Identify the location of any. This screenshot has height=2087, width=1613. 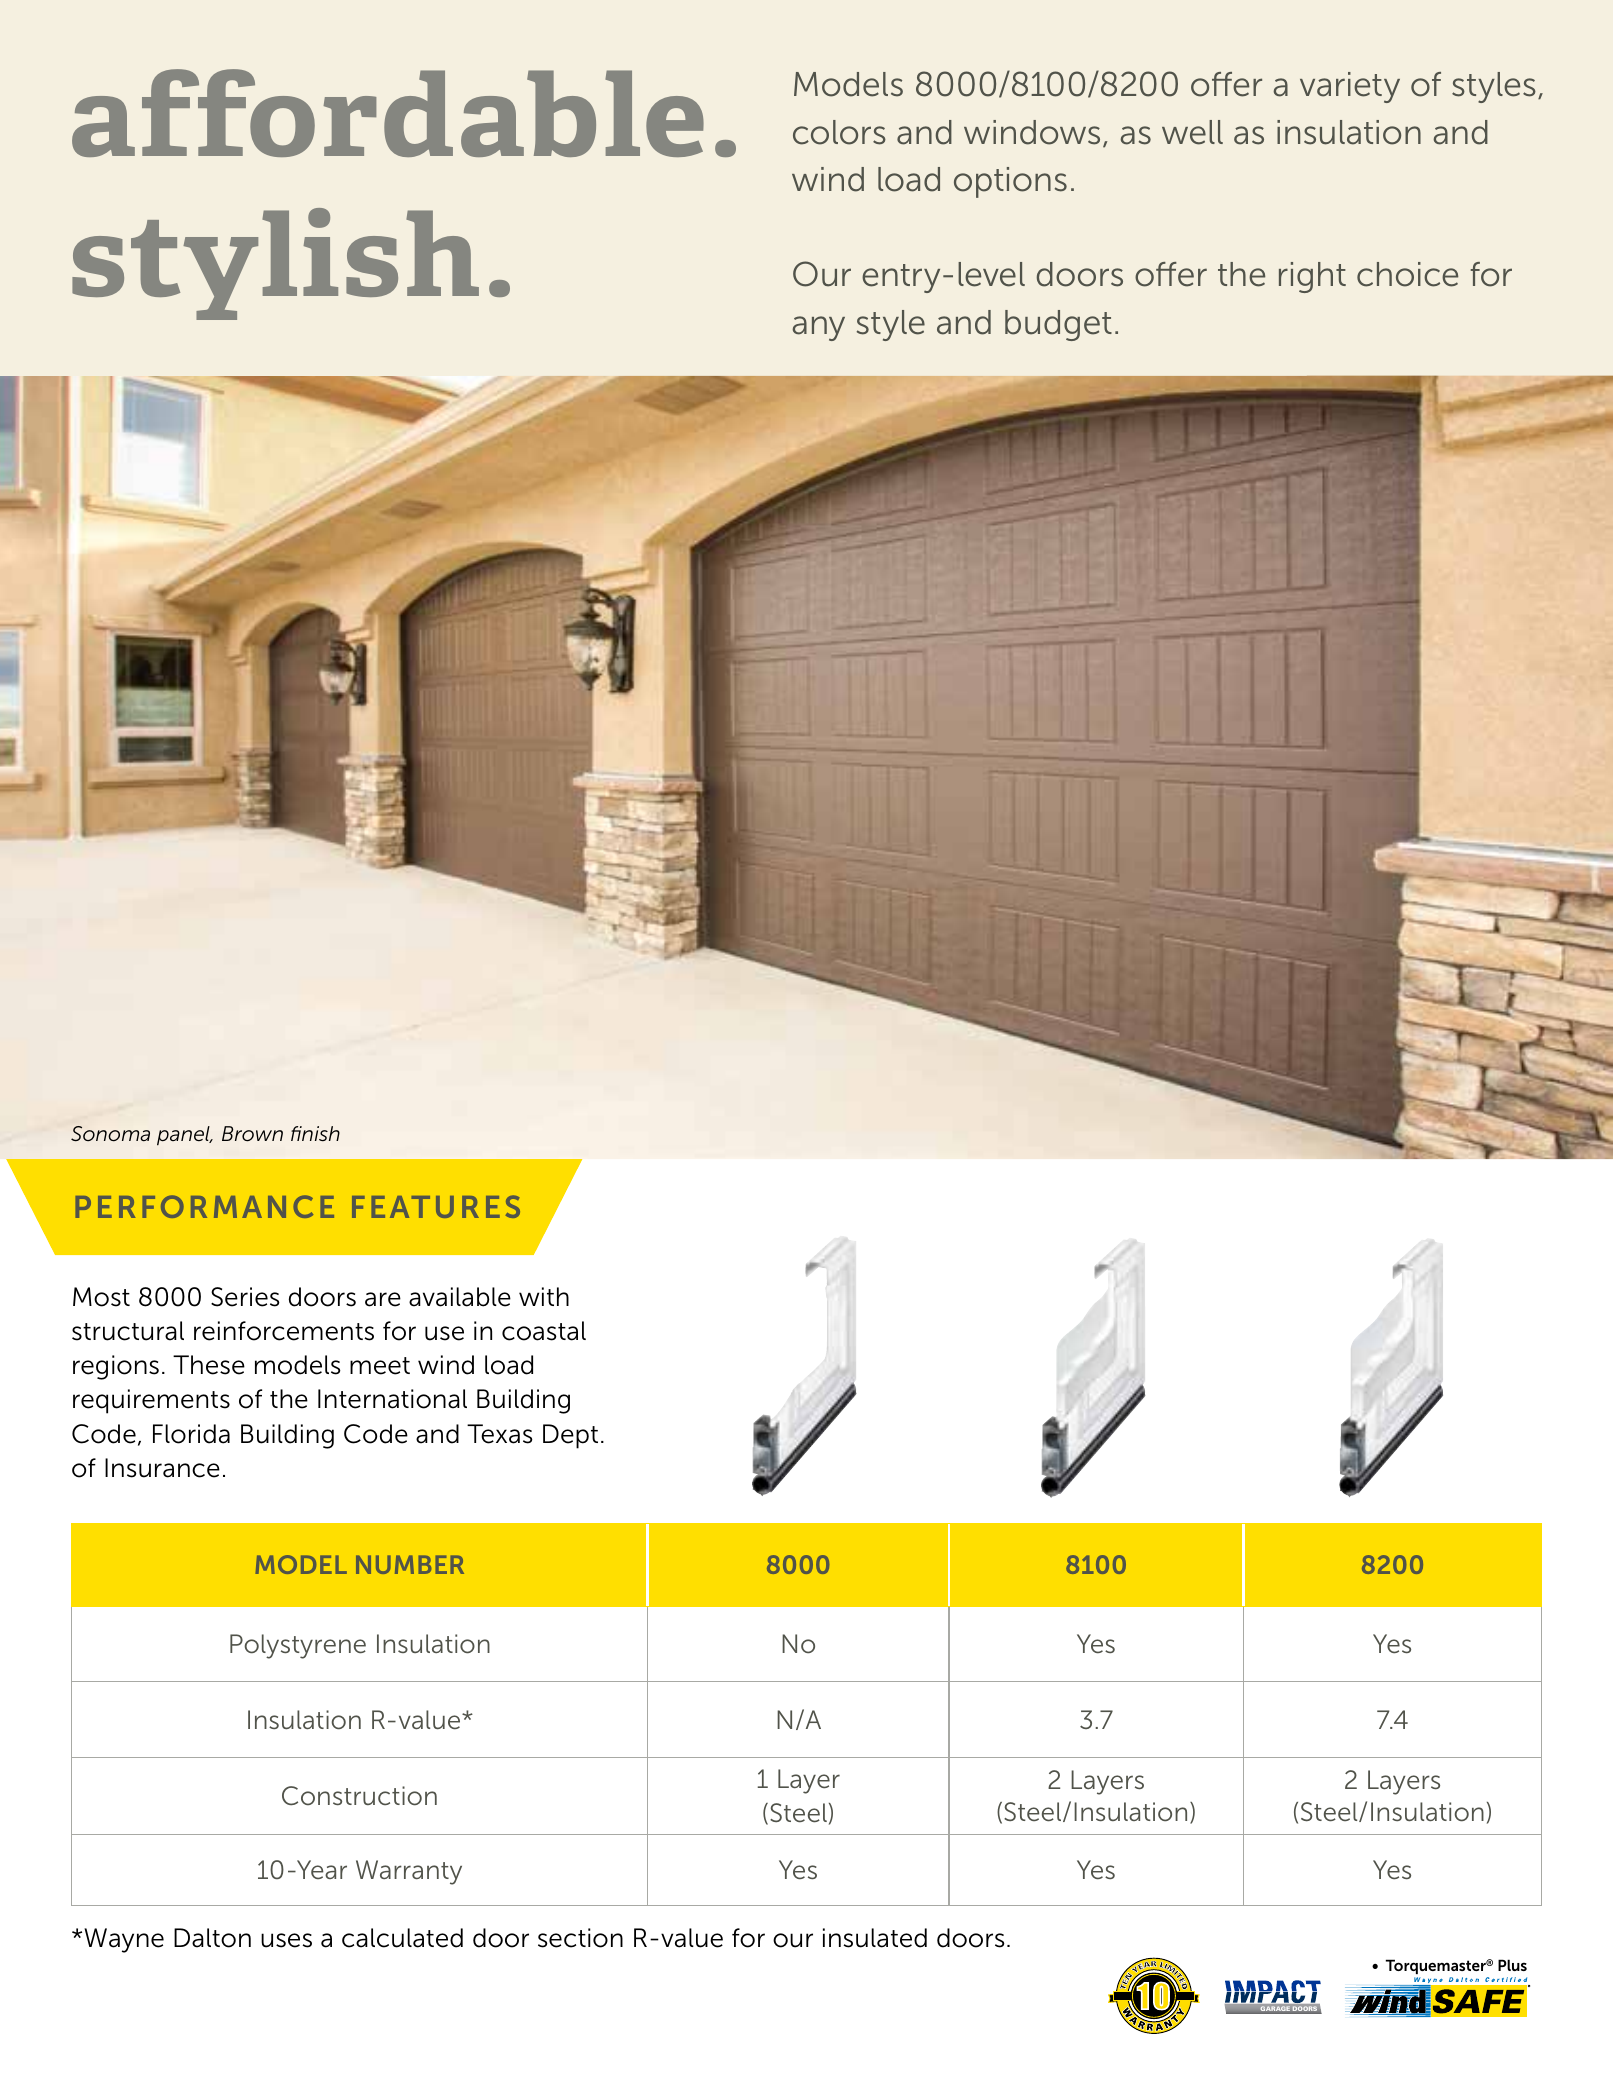
(818, 328).
